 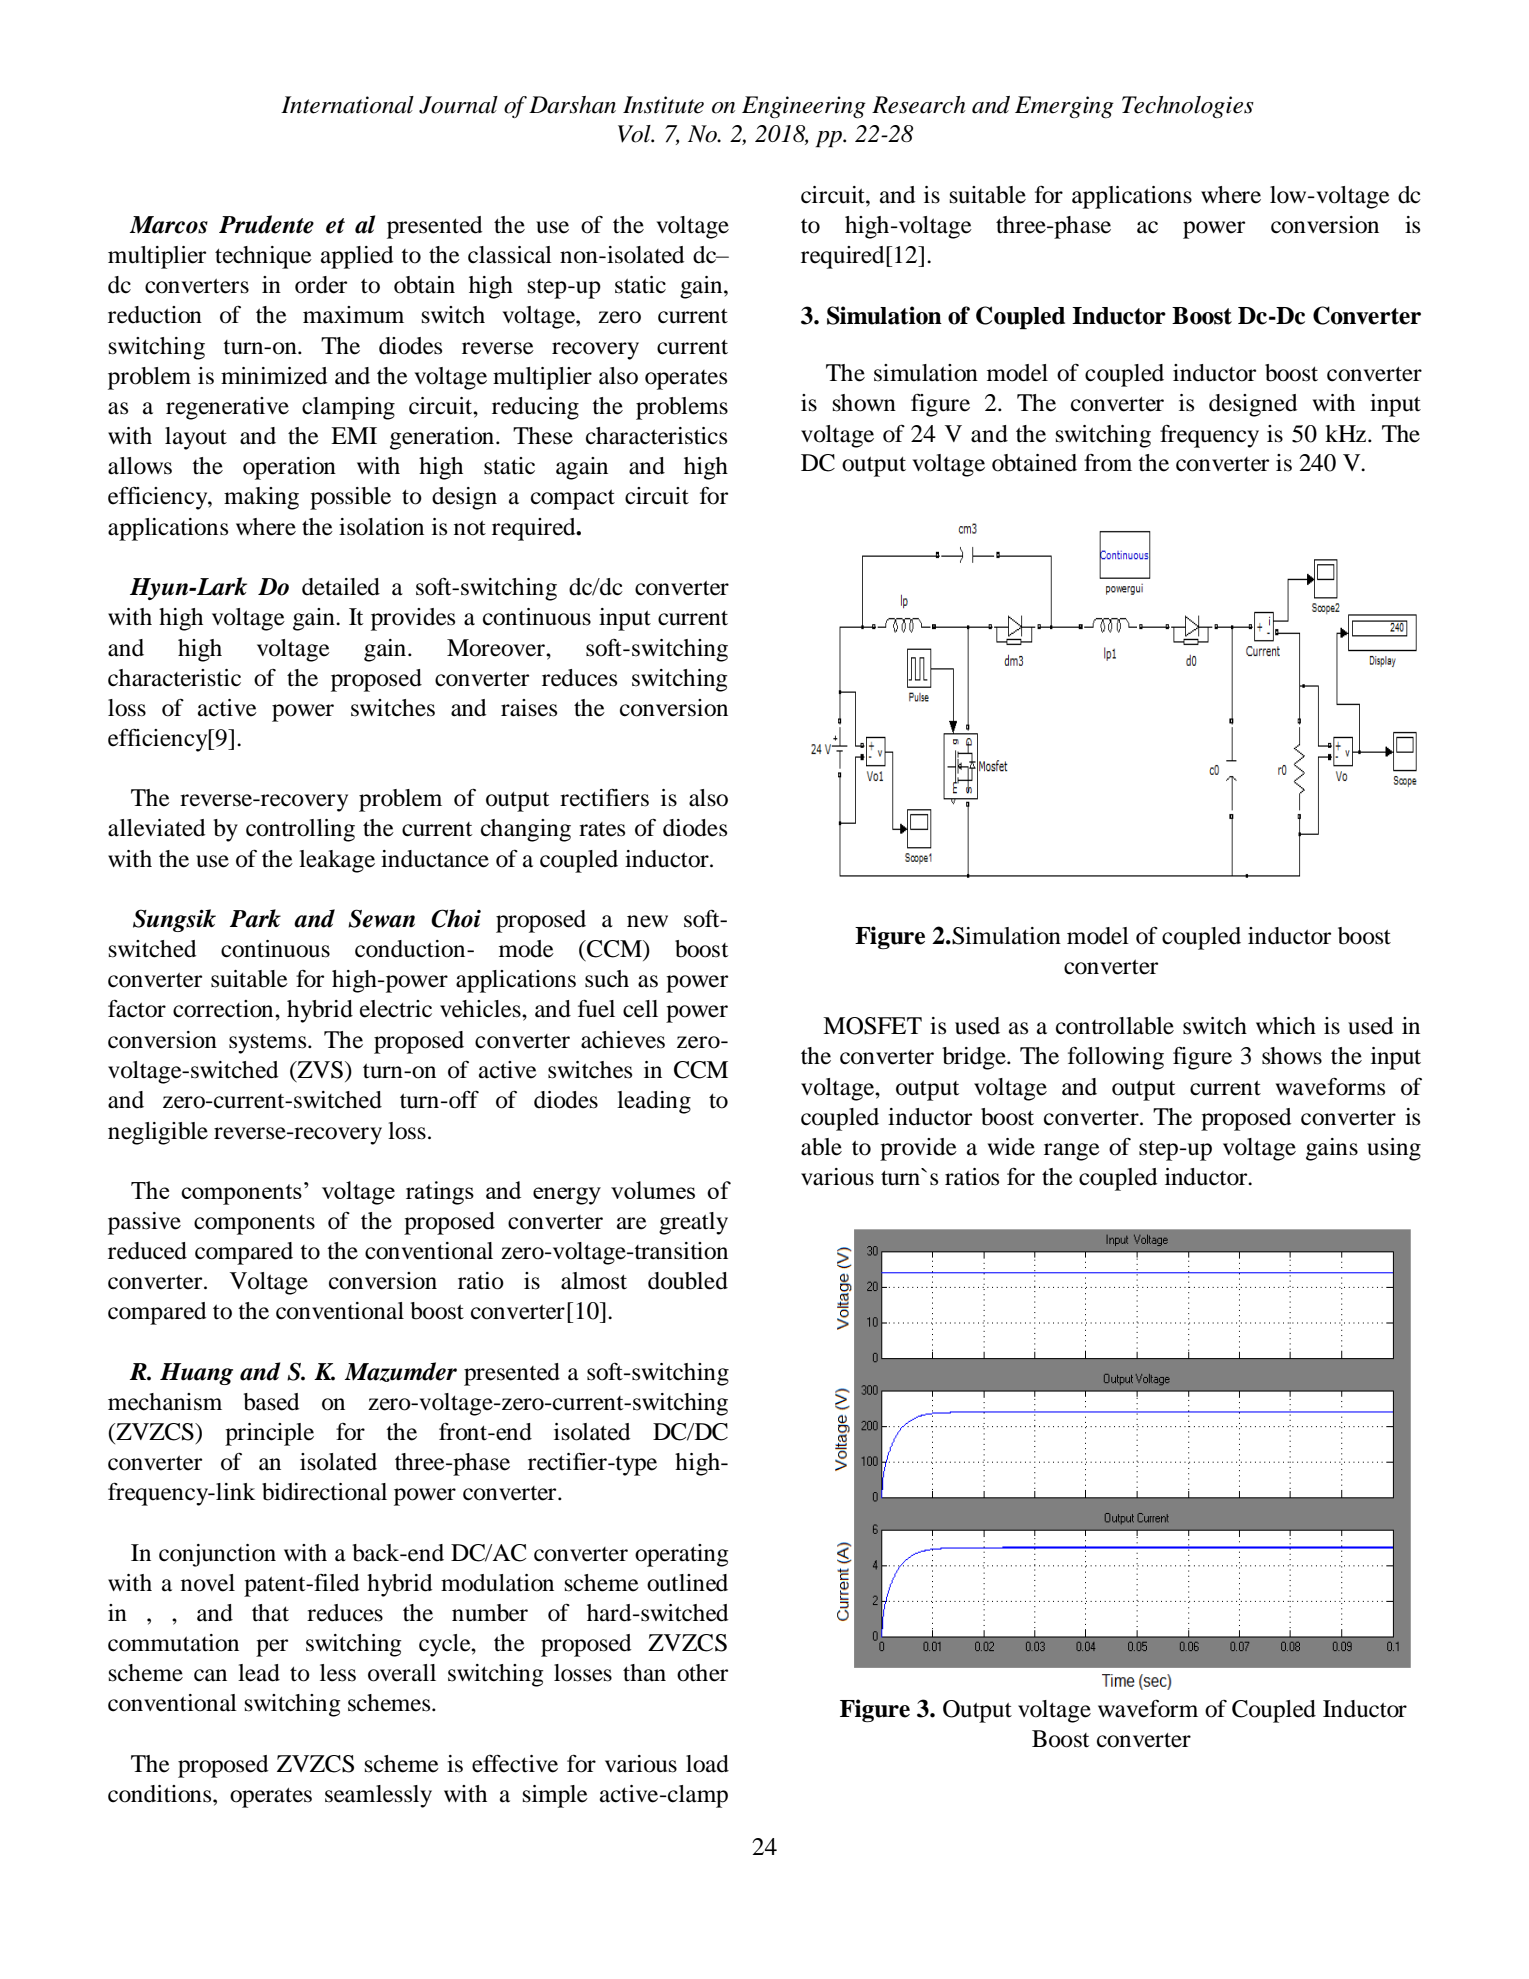 I want to click on Park, so click(x=255, y=918).
